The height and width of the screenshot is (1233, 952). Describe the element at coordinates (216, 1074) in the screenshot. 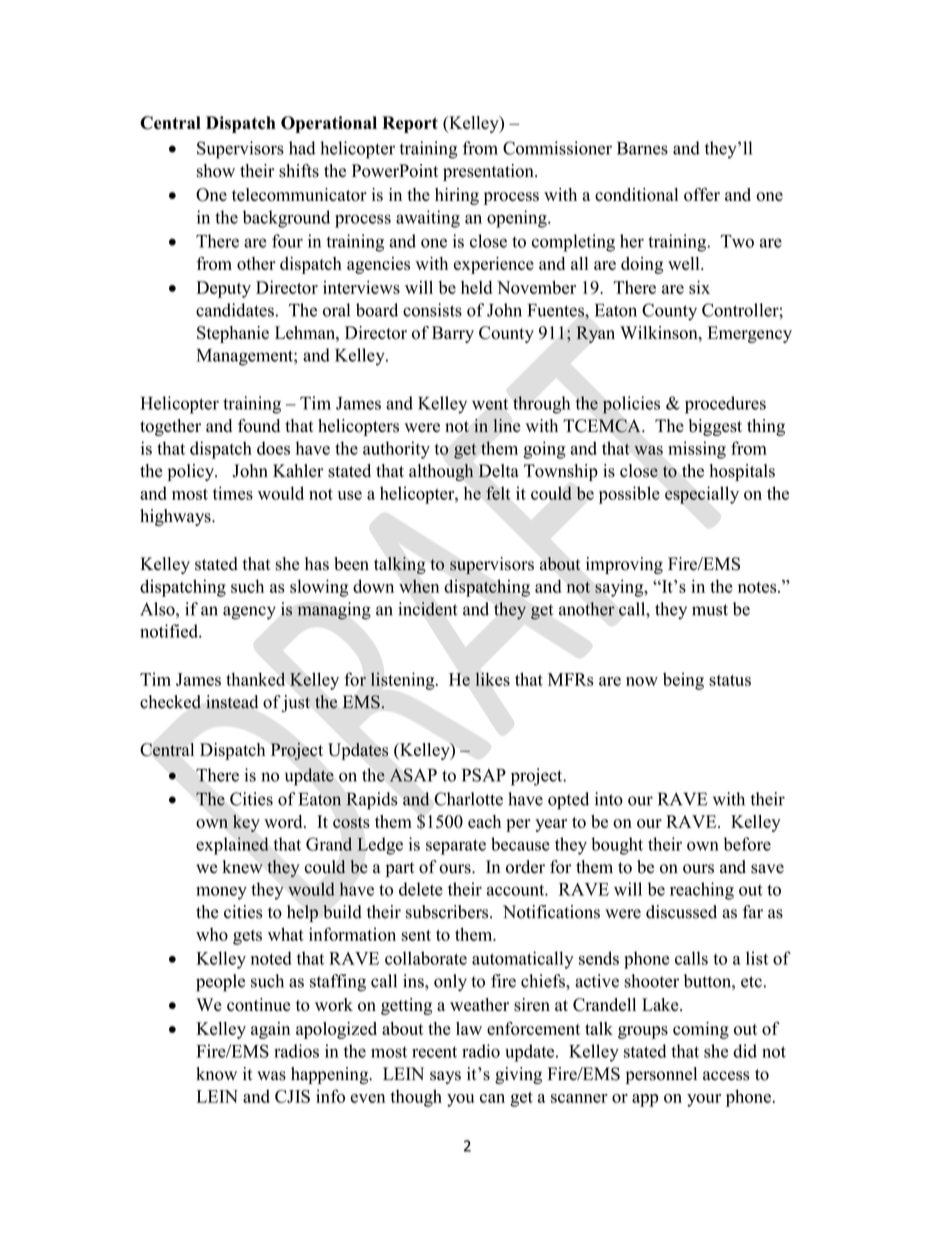

I see `know` at that location.
